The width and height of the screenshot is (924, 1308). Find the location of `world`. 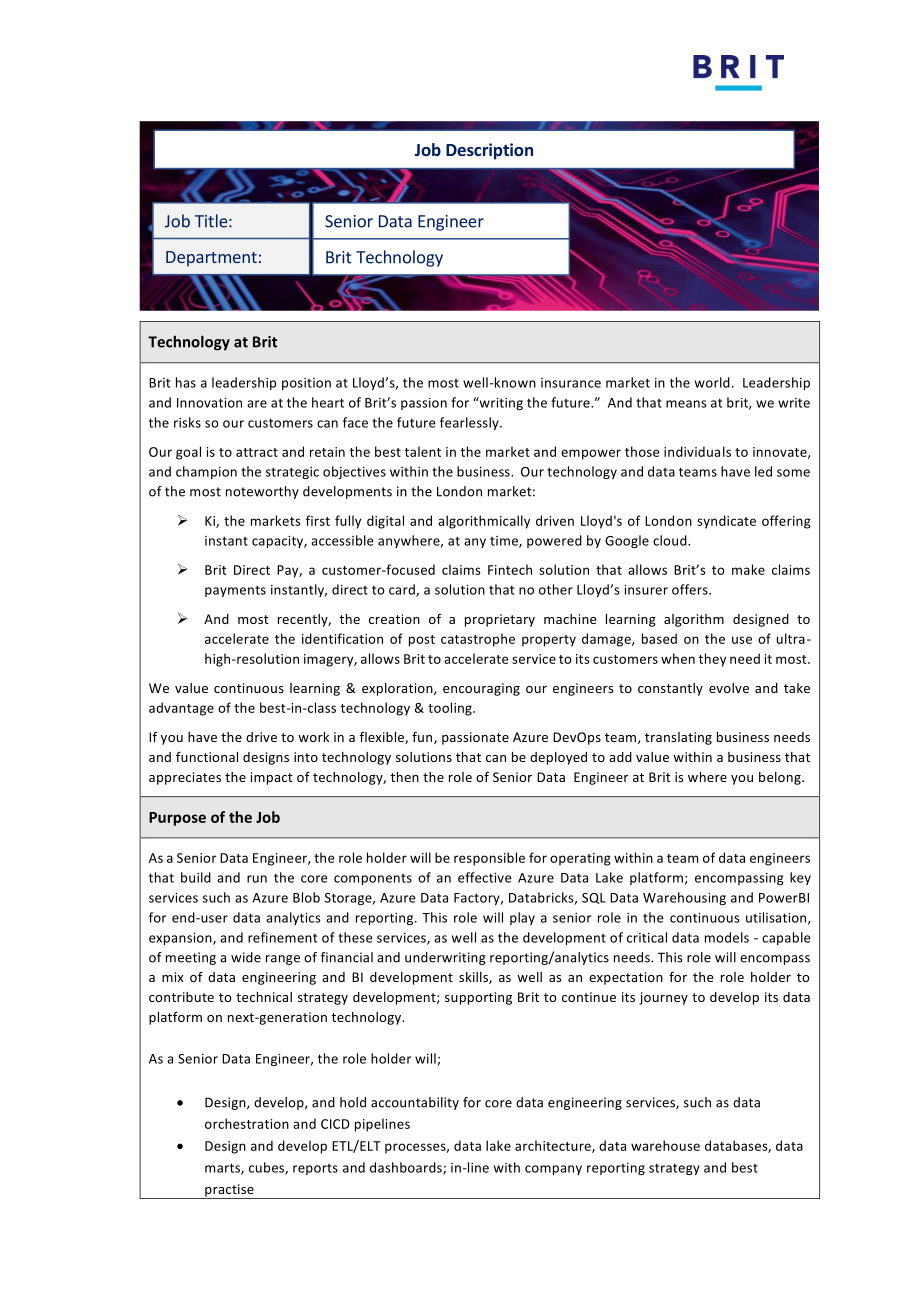

world is located at coordinates (712, 382).
